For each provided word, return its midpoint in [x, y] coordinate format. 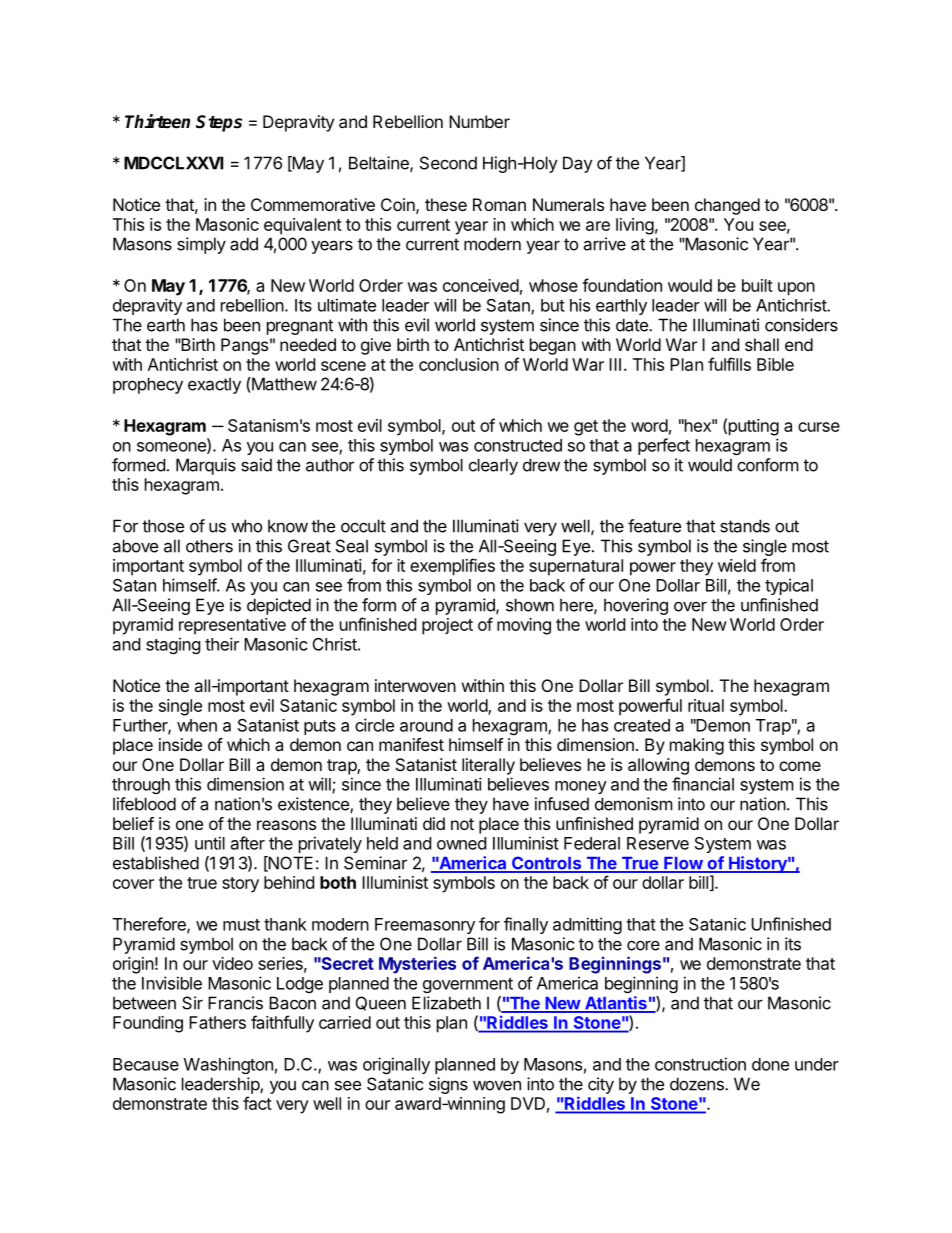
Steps [219, 123]
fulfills [729, 364]
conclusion [459, 364]
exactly [214, 385]
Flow [683, 864]
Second [448, 163]
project [447, 626]
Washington [228, 1065]
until [210, 843]
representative [232, 626]
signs [448, 1085]
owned [461, 843]
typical [789, 586]
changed [727, 206]
